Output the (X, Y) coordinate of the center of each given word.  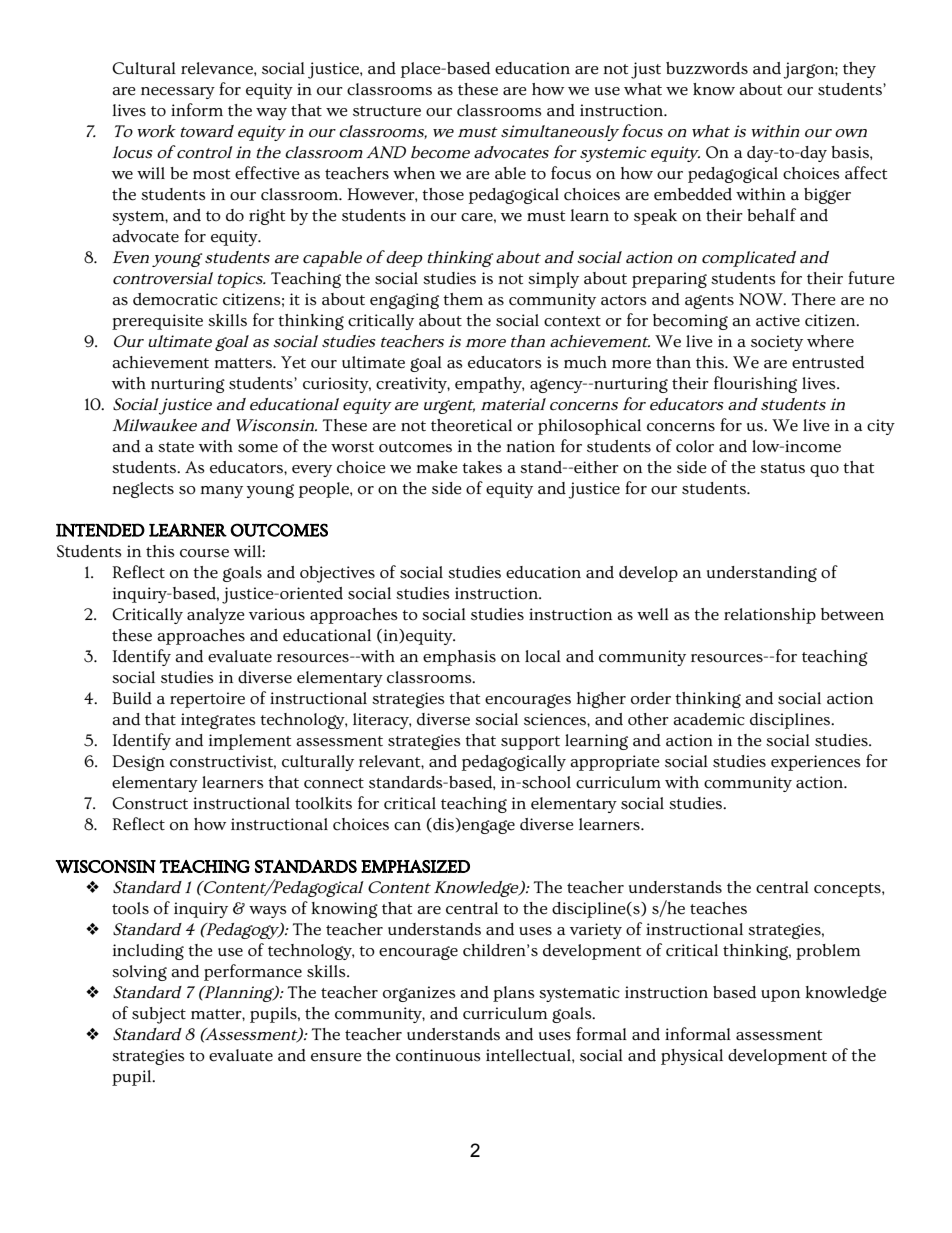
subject (159, 1015)
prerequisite (157, 322)
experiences (816, 763)
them (463, 299)
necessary (178, 93)
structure (387, 111)
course (204, 553)
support (530, 743)
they (859, 70)
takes (482, 467)
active (778, 320)
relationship (770, 616)
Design (138, 763)
